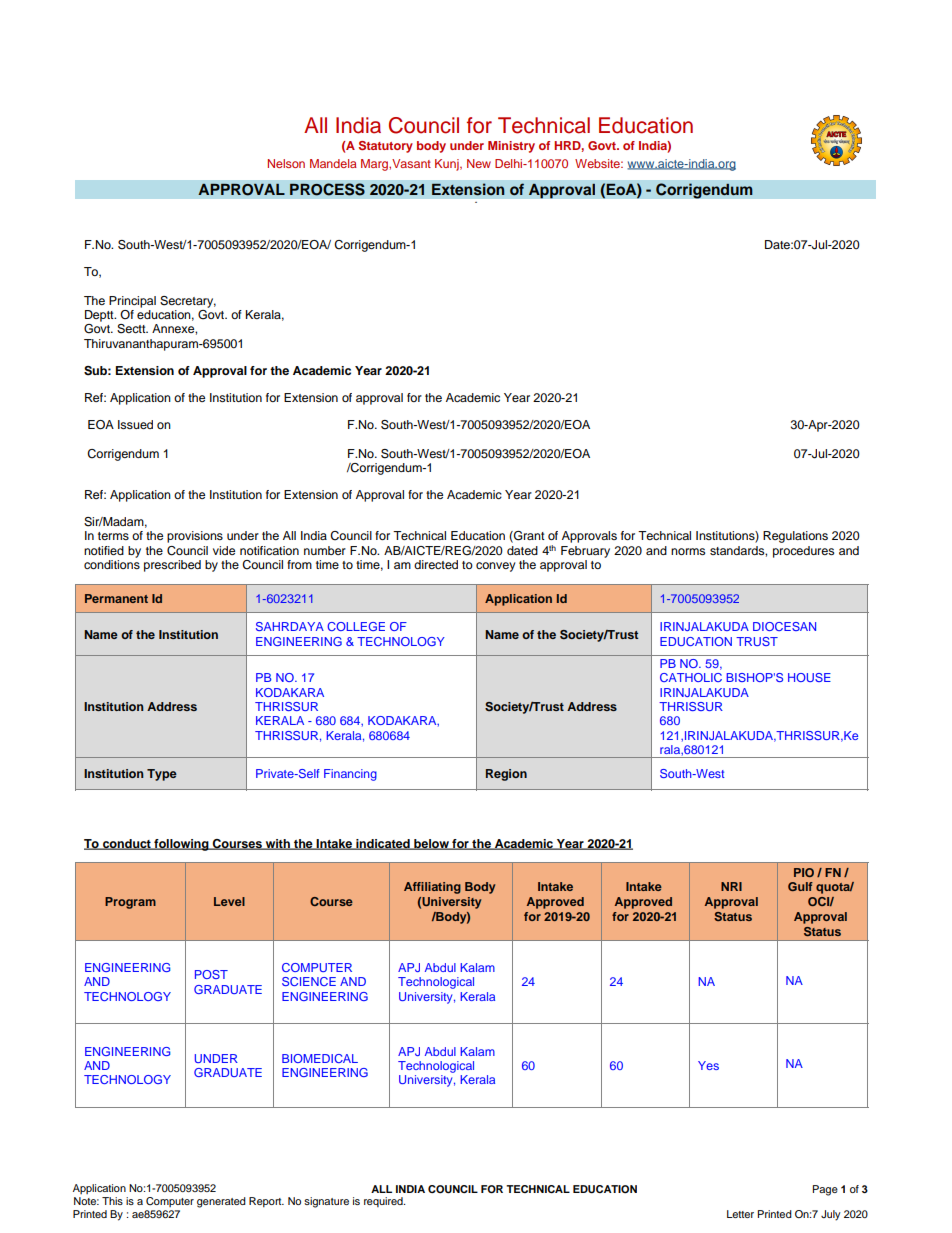  Describe the element at coordinates (384, 1202) in the screenshot. I see `required` at that location.
